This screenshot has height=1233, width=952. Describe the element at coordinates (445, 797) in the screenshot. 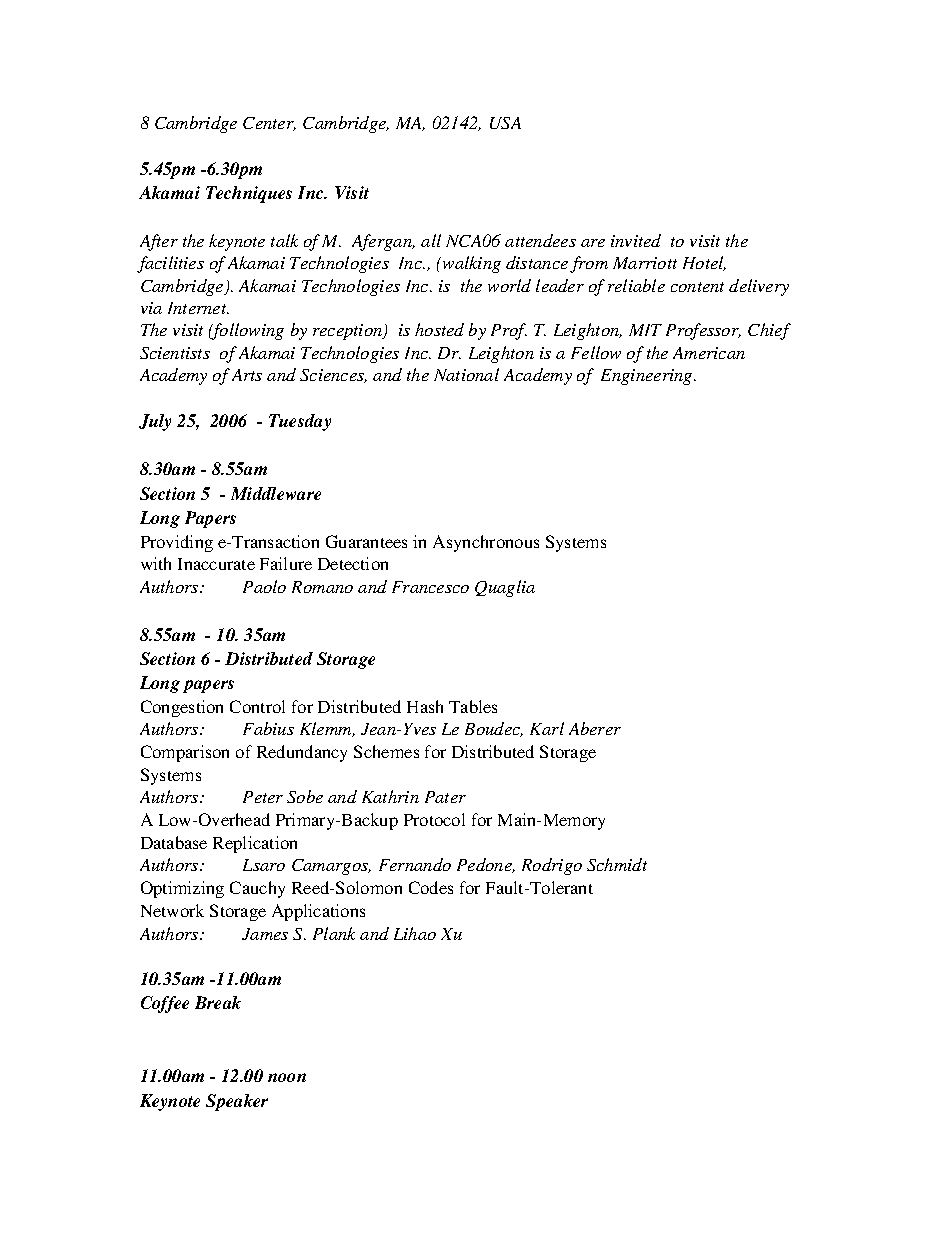

I see `Pater` at that location.
